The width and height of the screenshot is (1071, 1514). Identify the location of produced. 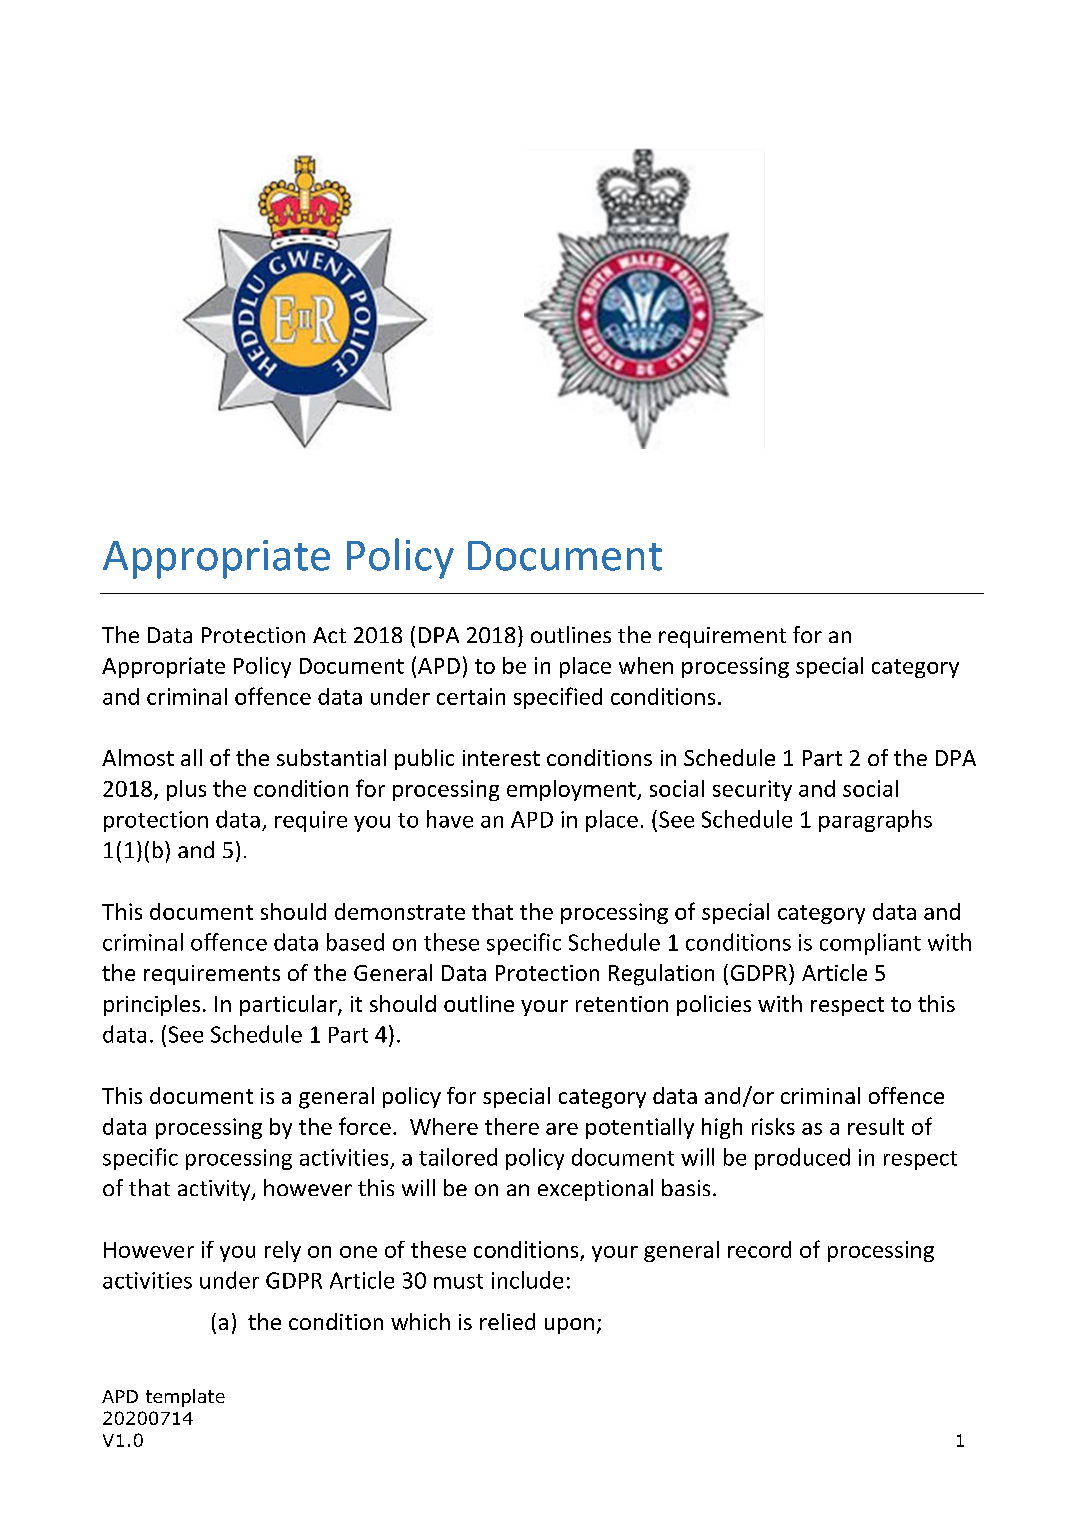
(802, 1159).
